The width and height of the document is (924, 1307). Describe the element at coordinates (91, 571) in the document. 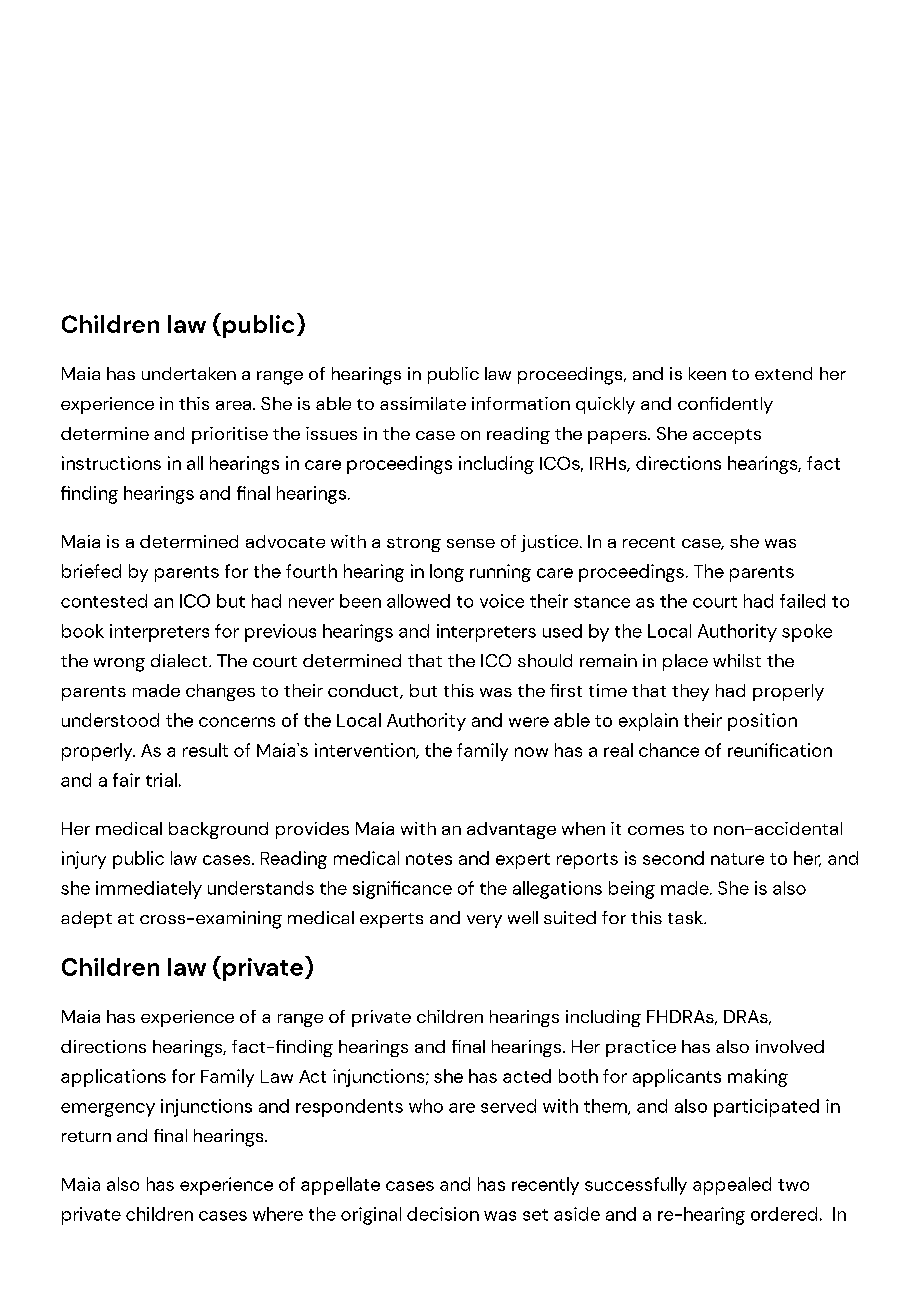

I see `briefed` at that location.
